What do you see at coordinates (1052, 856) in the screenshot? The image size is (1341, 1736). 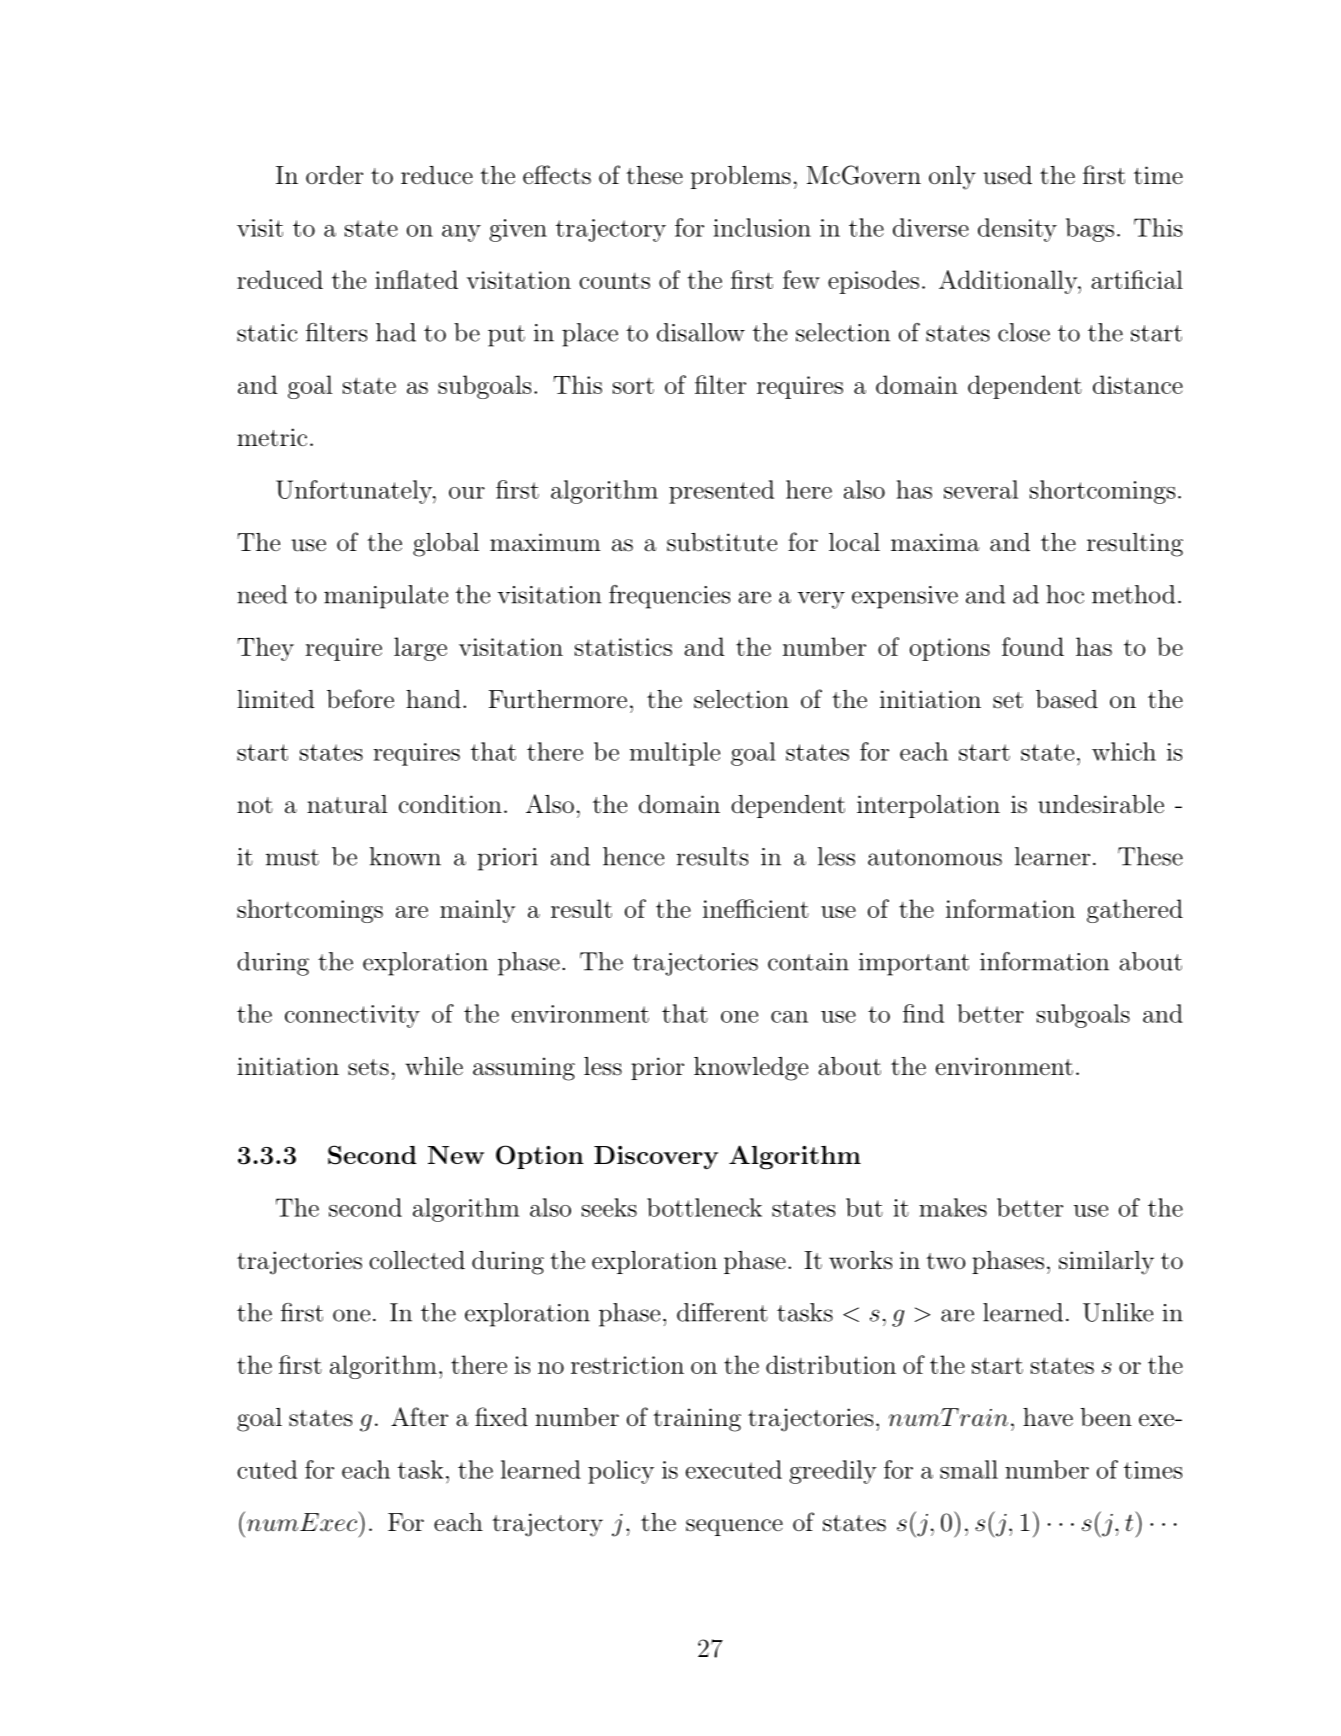 I see `learner` at bounding box center [1052, 856].
